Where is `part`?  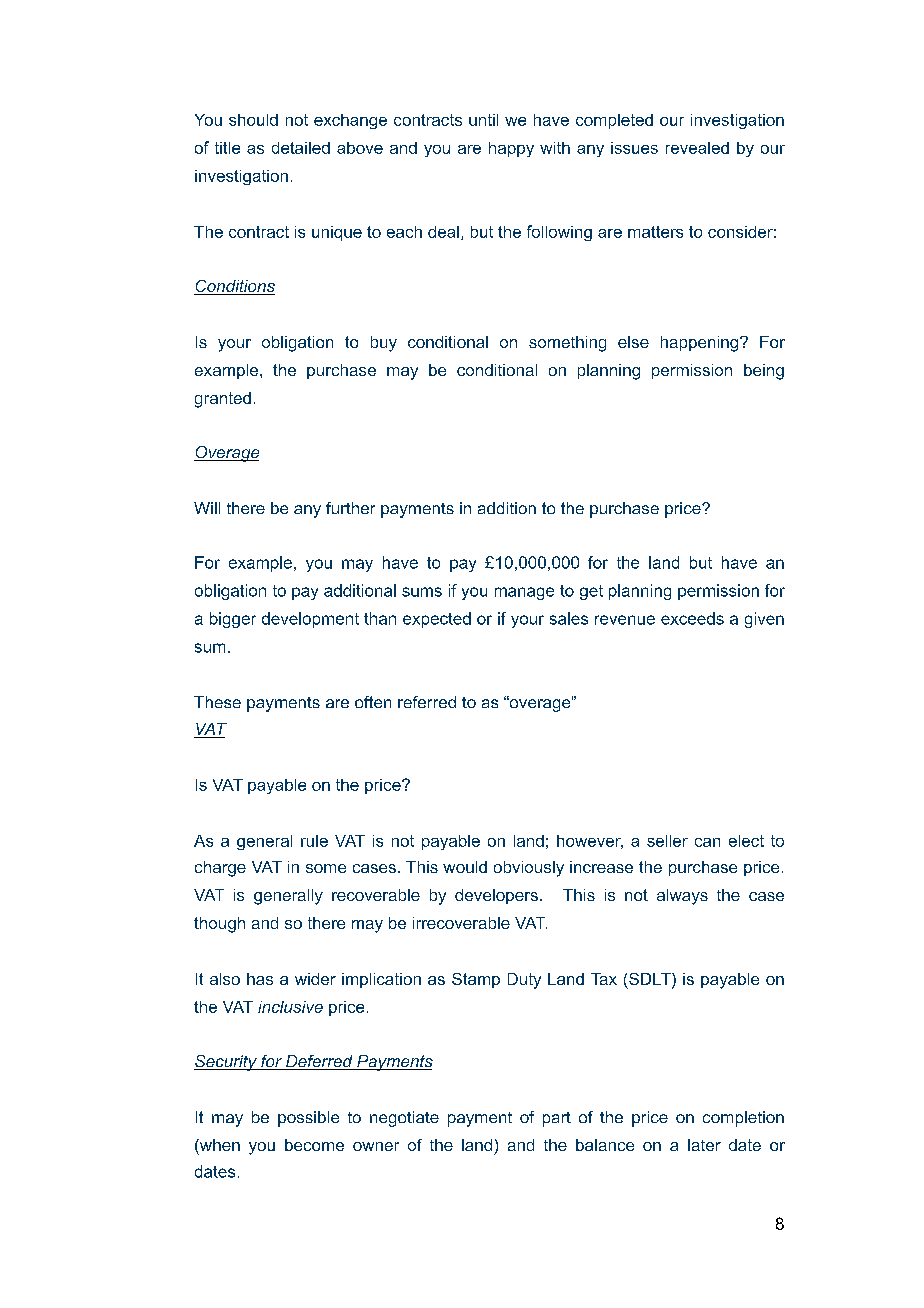 part is located at coordinates (557, 1119).
